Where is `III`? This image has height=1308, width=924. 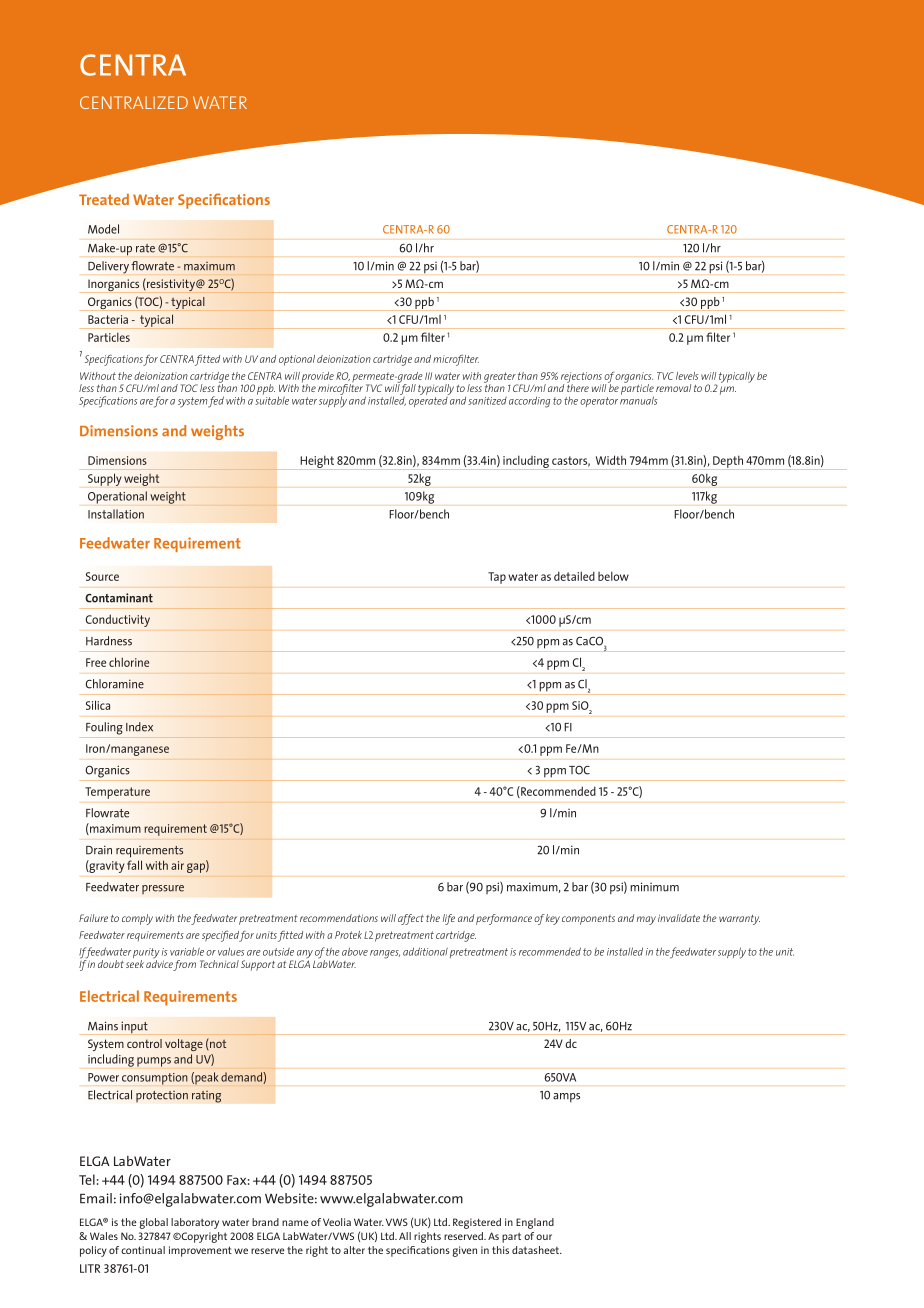
III is located at coordinates (428, 376).
